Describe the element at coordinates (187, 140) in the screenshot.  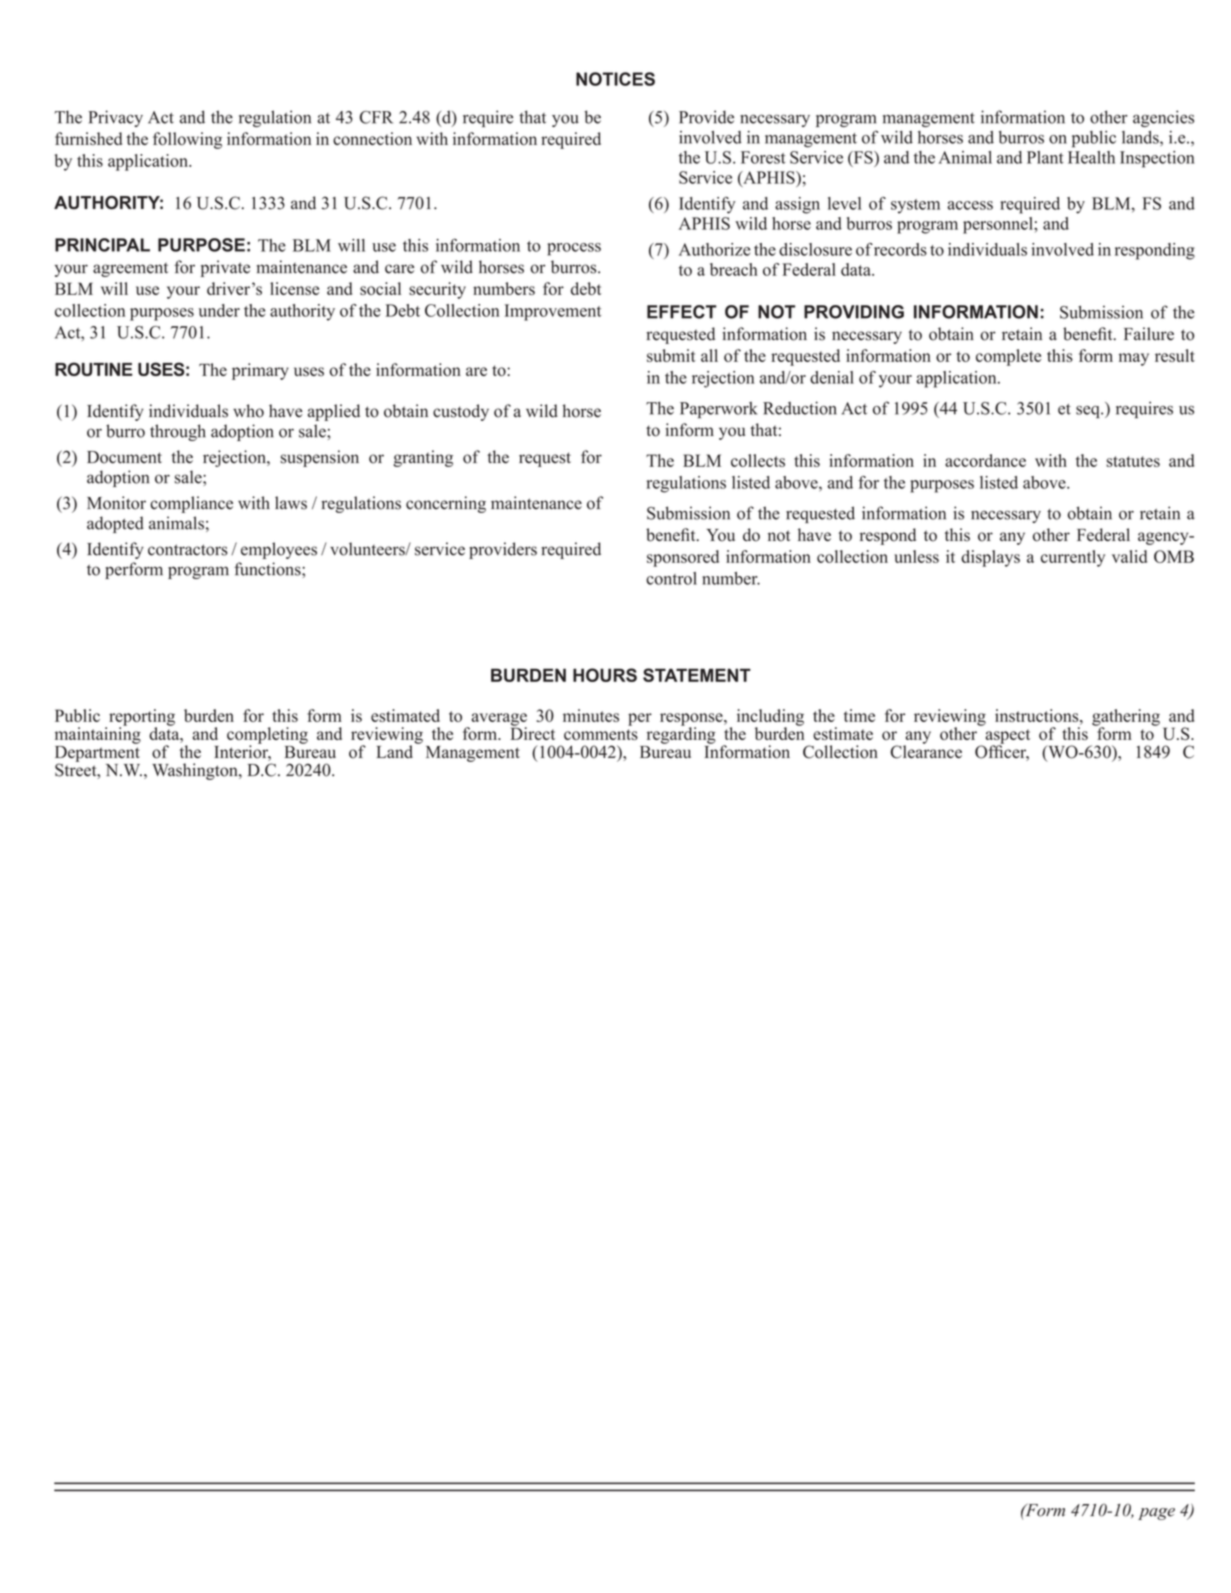
I see `following` at that location.
